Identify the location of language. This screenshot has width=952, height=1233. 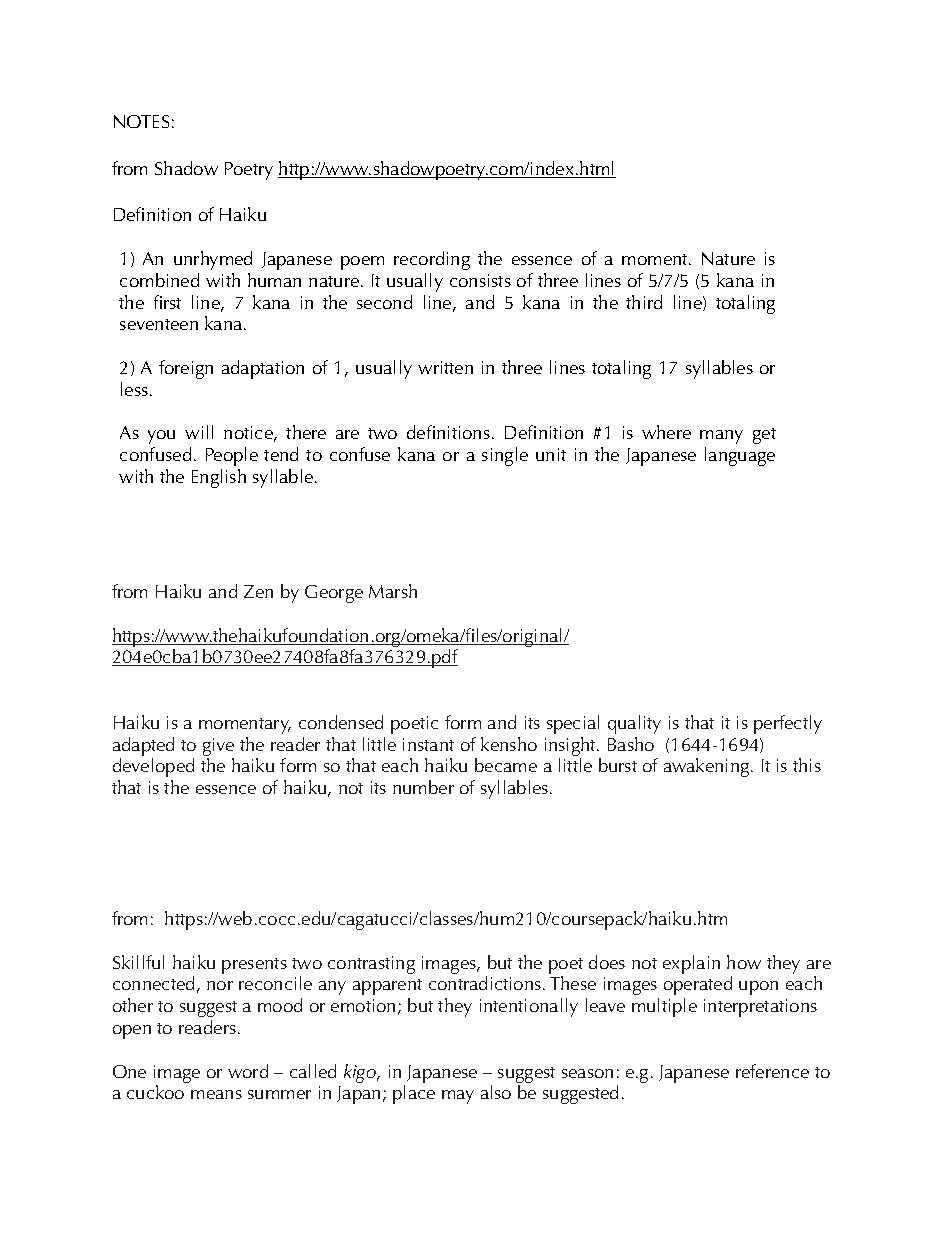
(740, 456).
